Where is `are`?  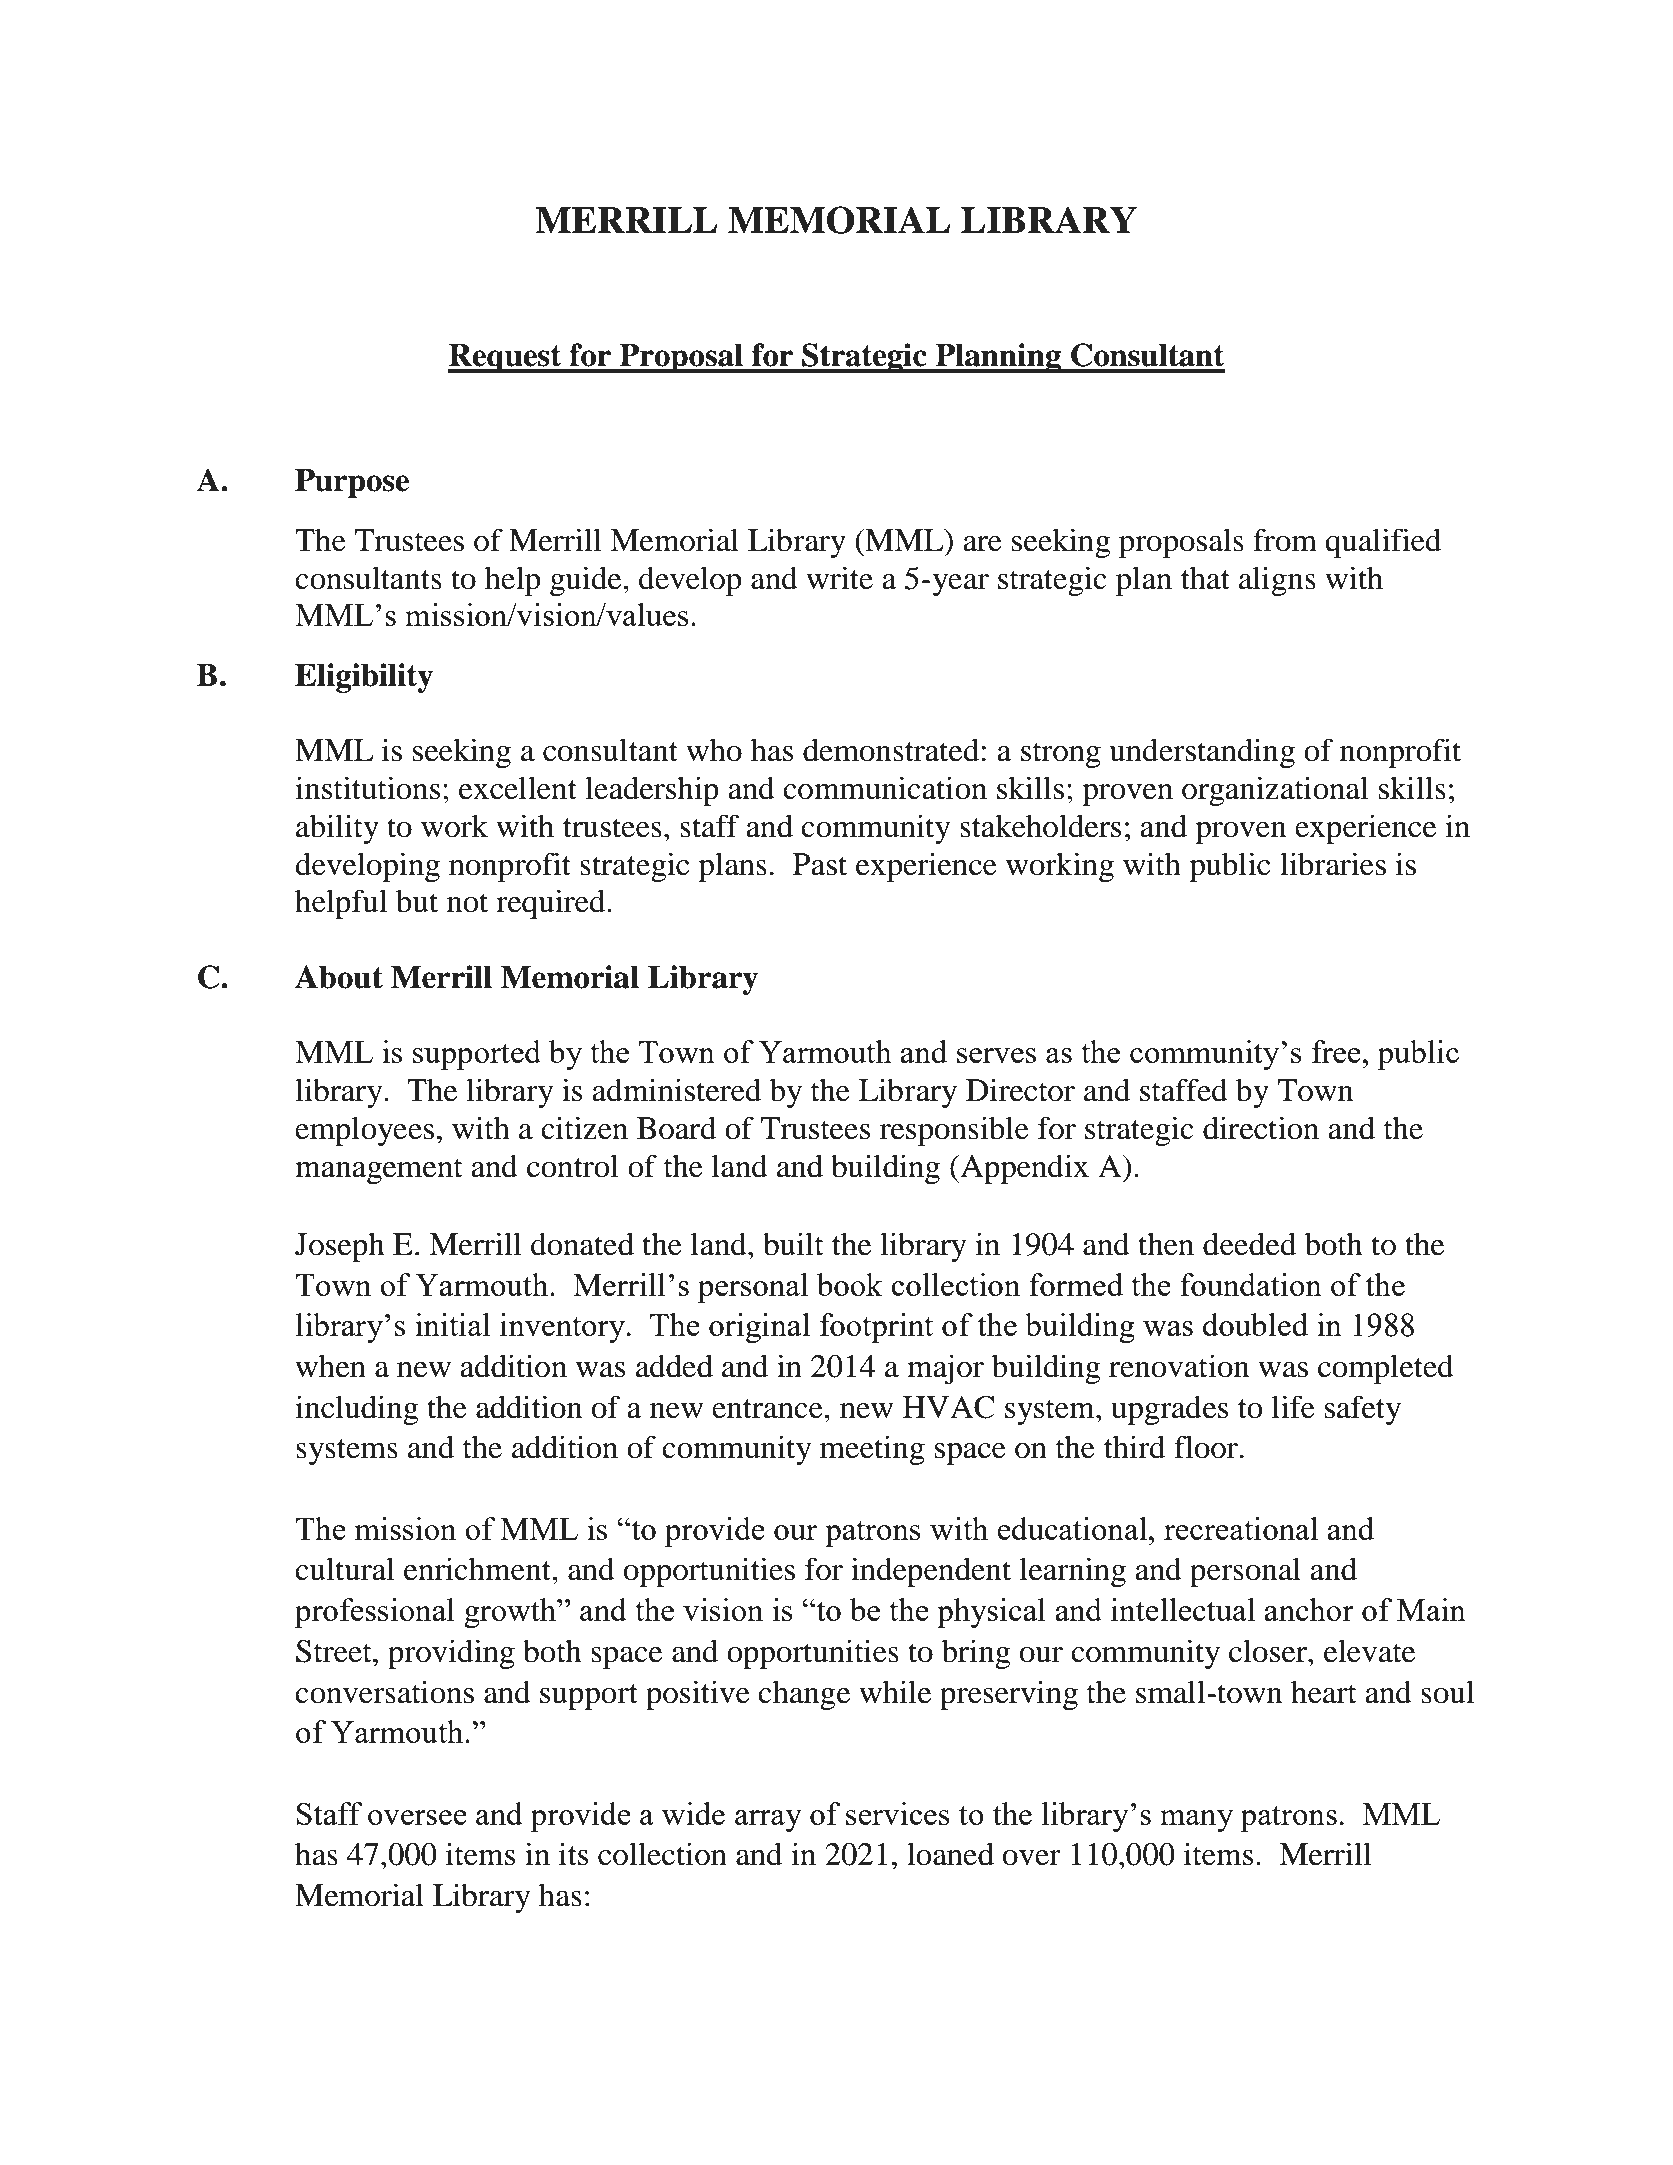 are is located at coordinates (983, 544).
